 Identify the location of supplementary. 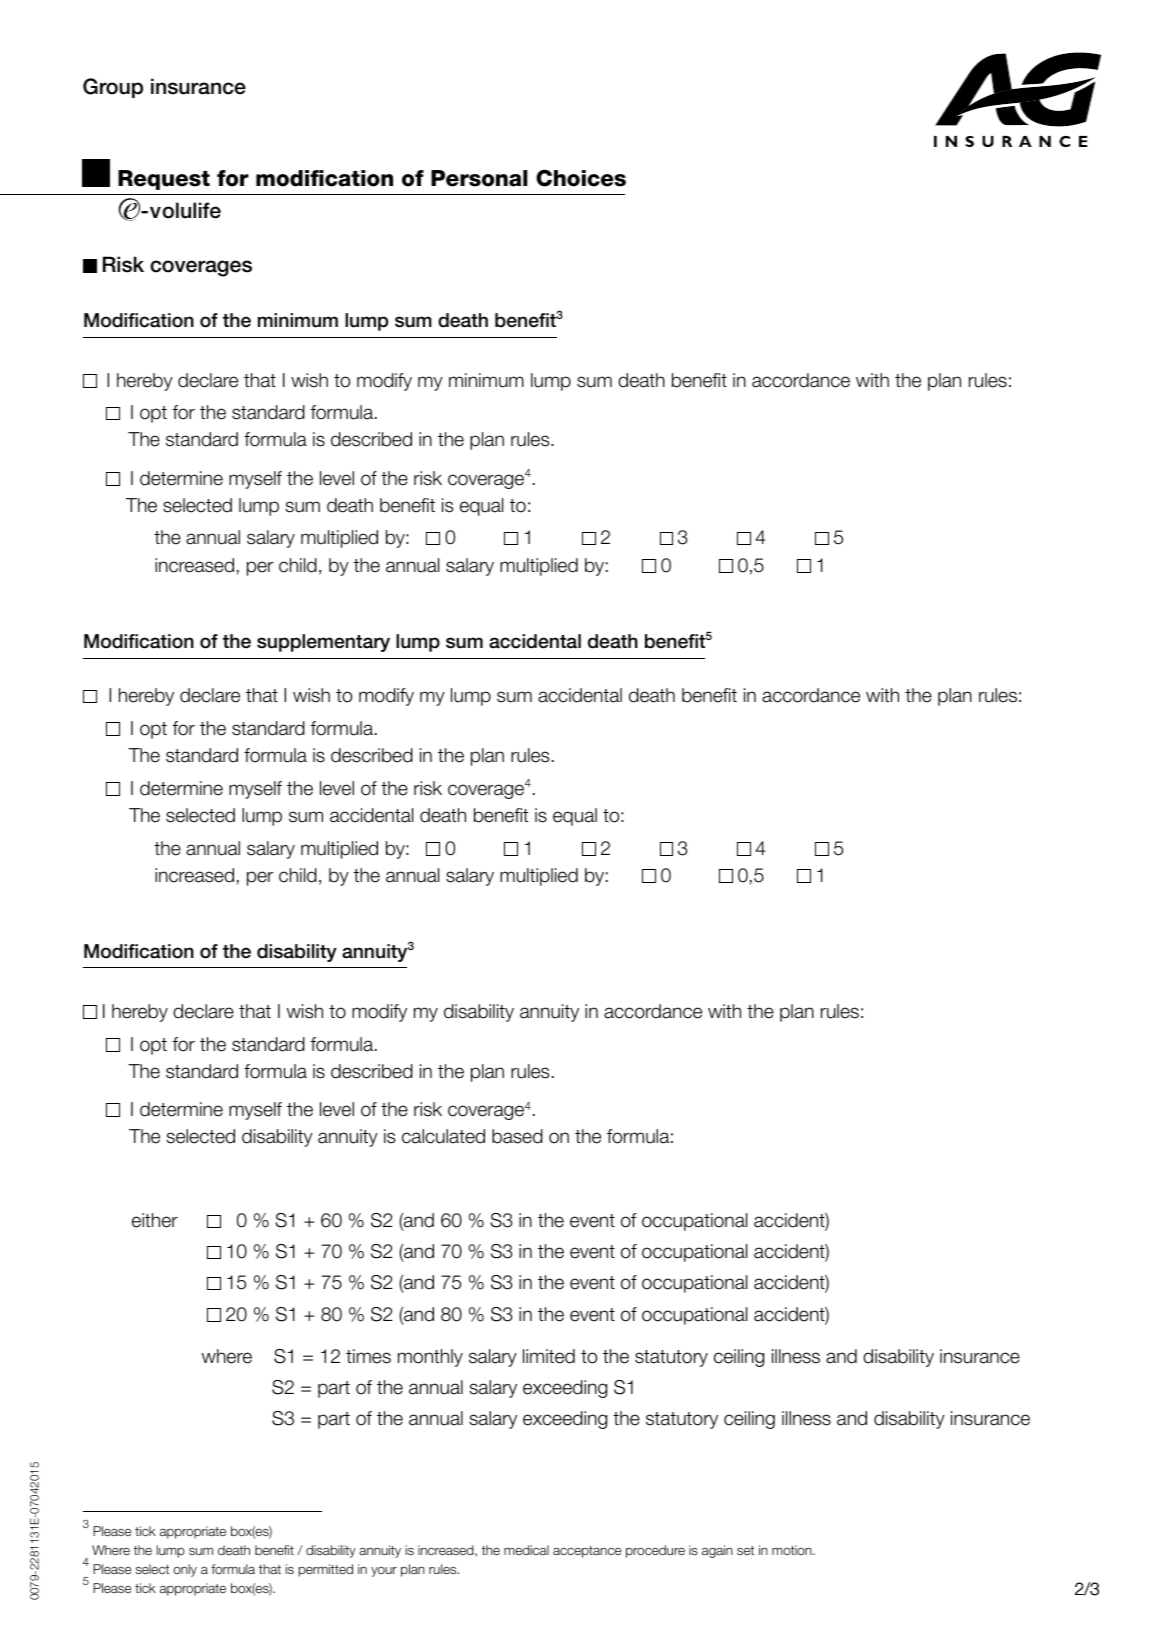
(323, 643).
